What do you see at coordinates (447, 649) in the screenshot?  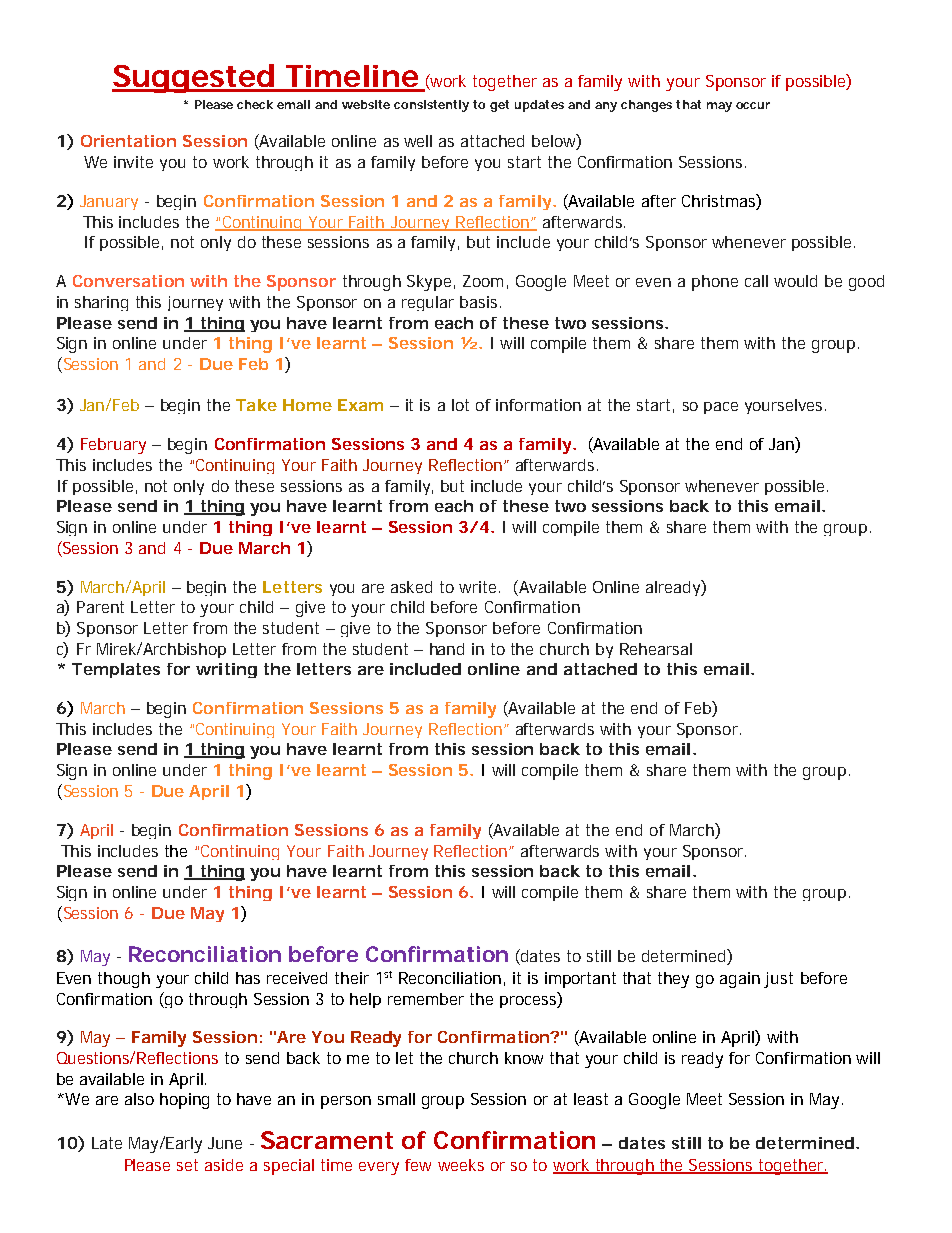 I see `hand` at bounding box center [447, 649].
